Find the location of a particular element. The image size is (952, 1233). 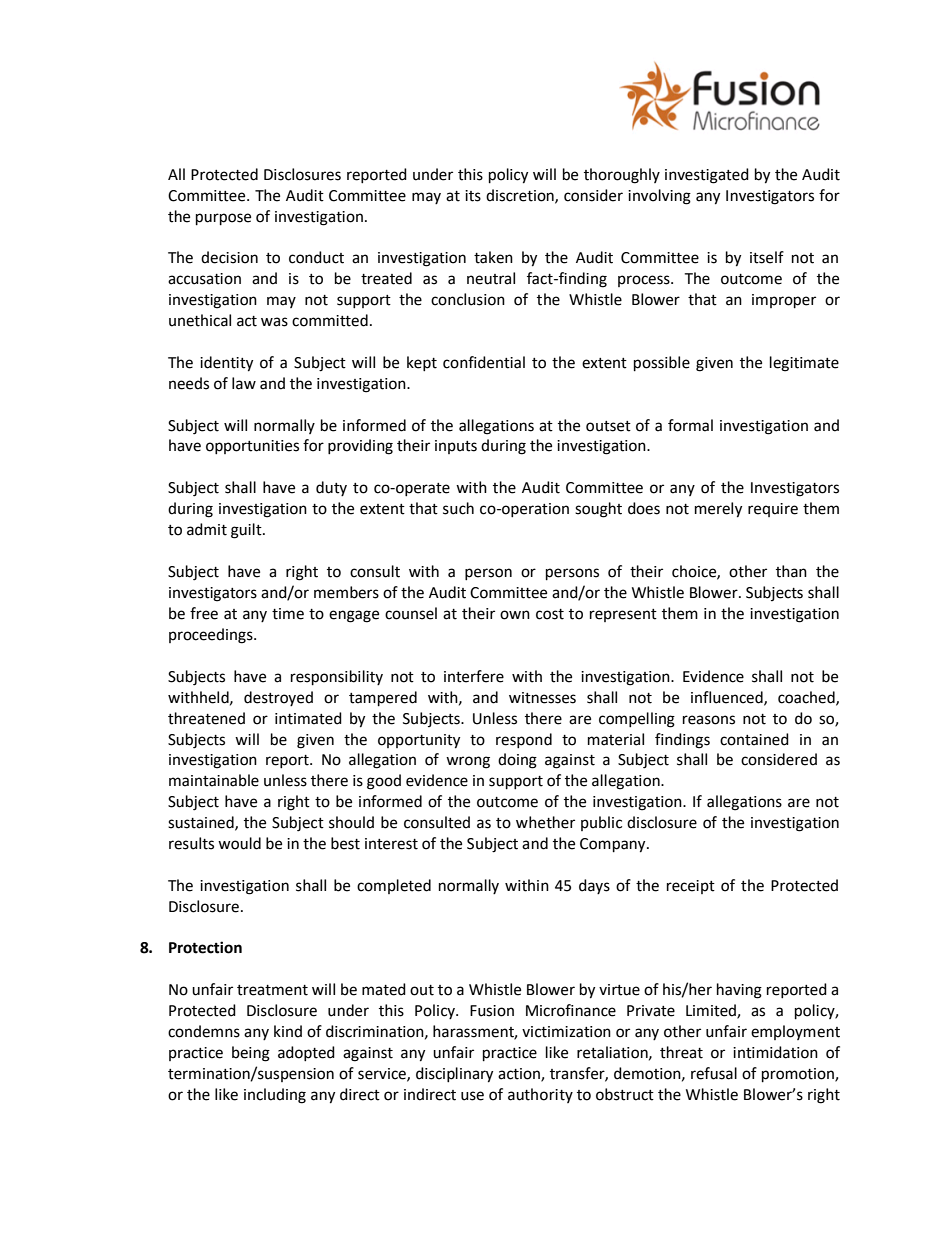

action is located at coordinates (520, 1075).
